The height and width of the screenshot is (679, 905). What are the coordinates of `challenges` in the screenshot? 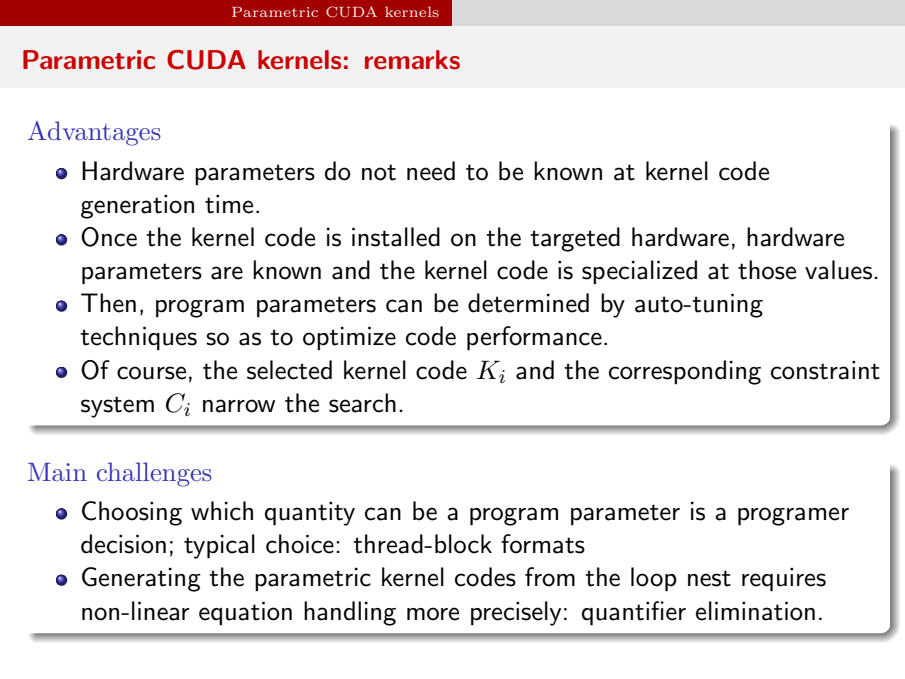 It's located at (154, 474).
